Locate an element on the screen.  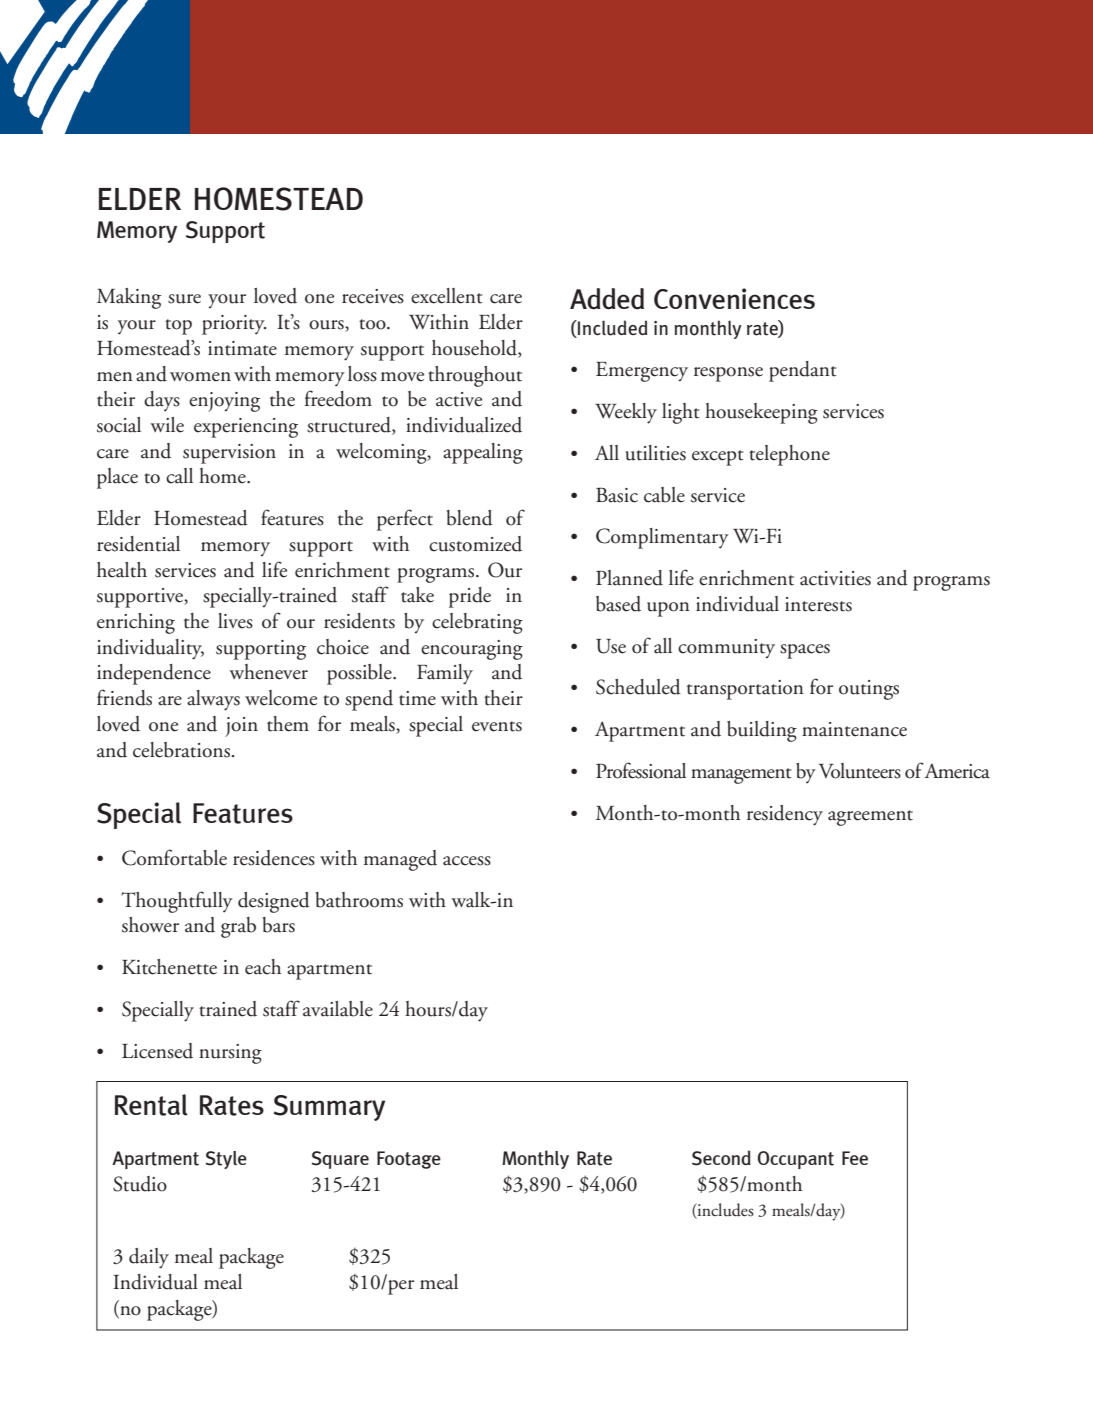
events is located at coordinates (497, 726).
